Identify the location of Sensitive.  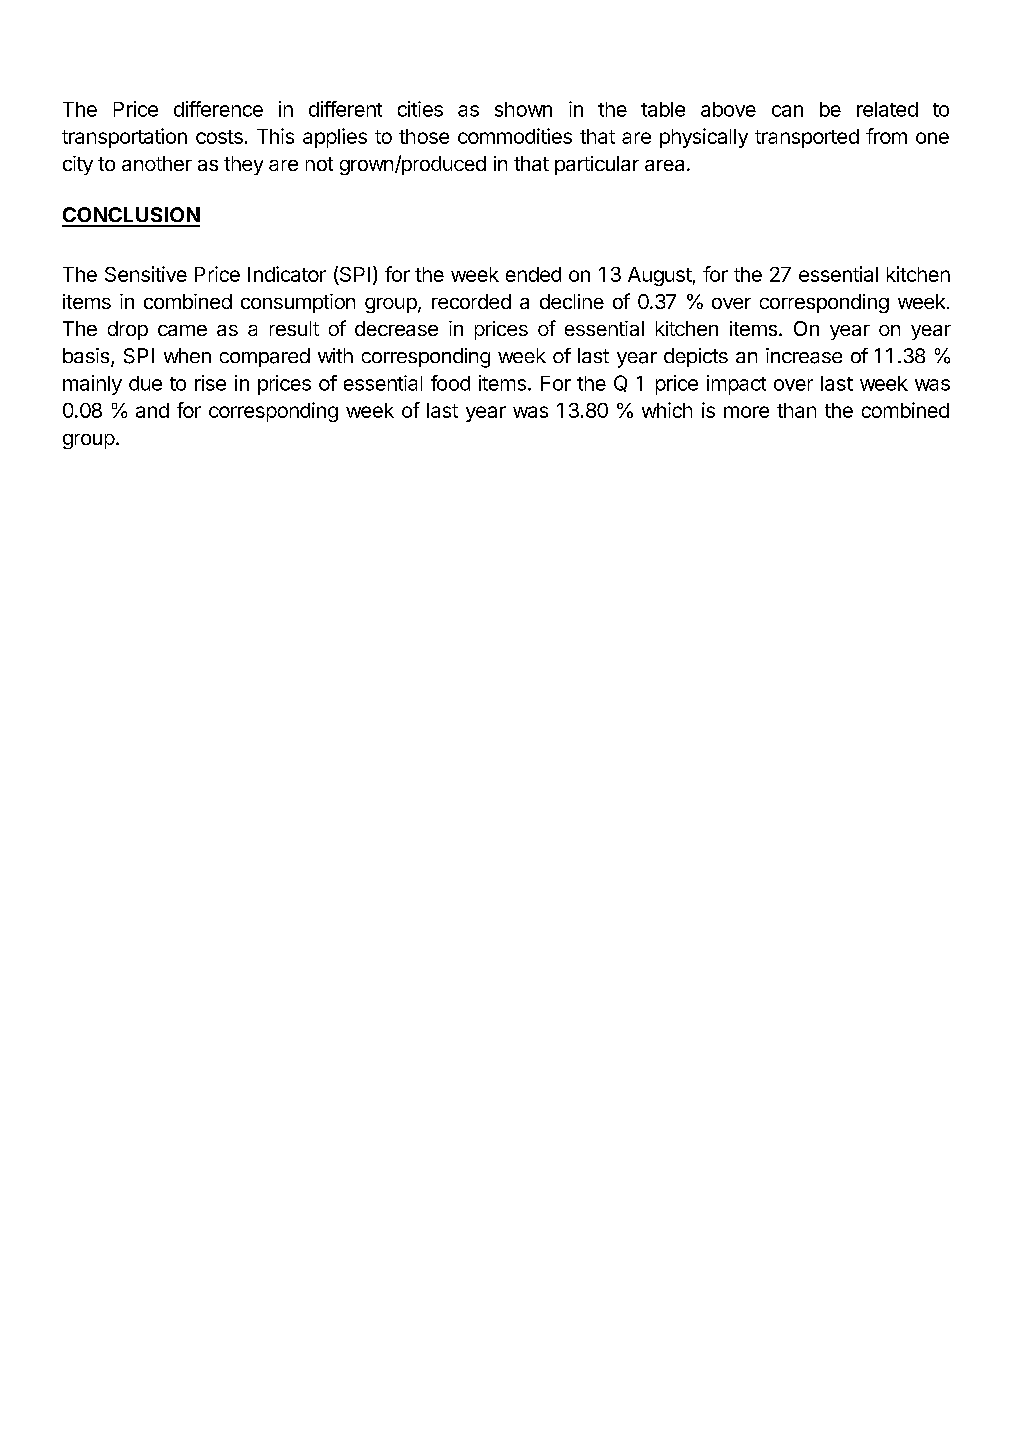
(146, 274).
